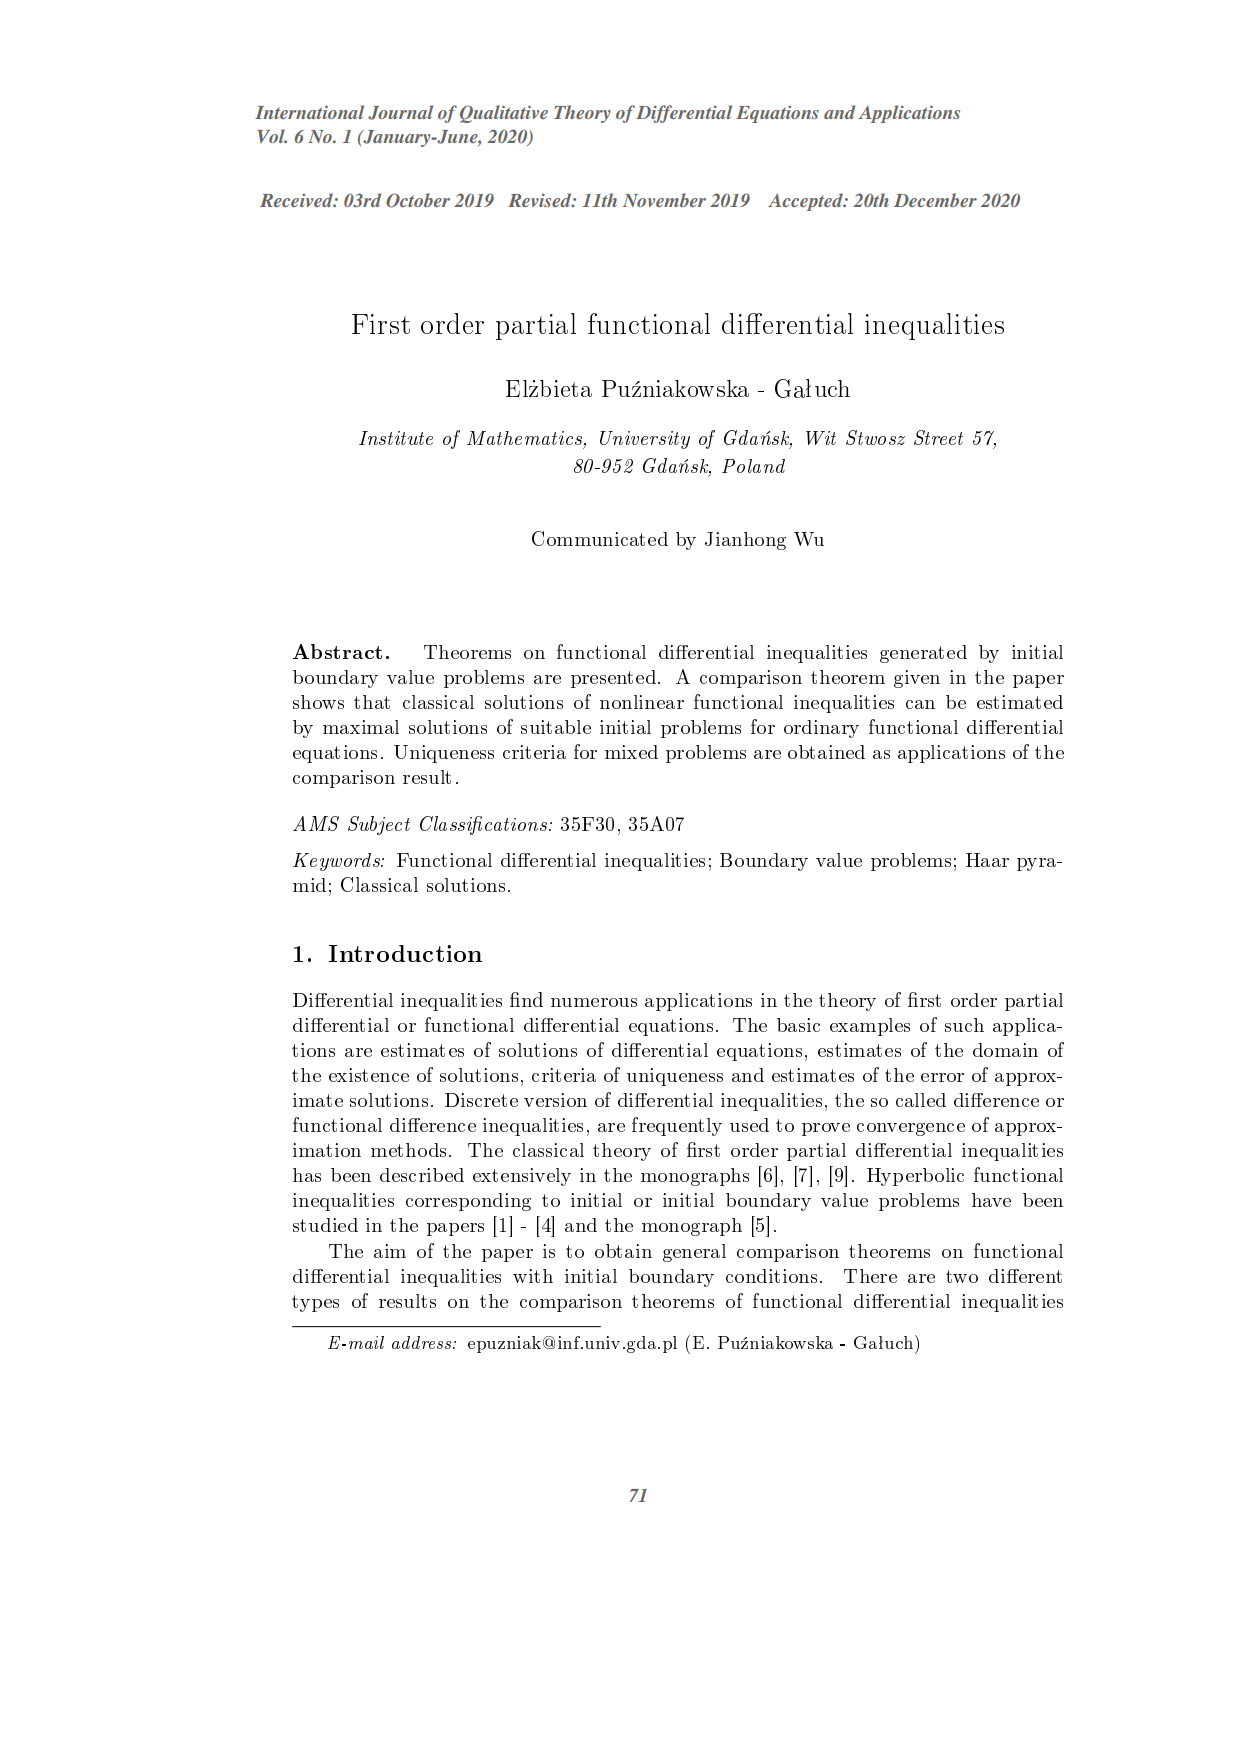 This image has width=1246, height=1763. Describe the element at coordinates (942, 1077) in the image. I see `error` at that location.
